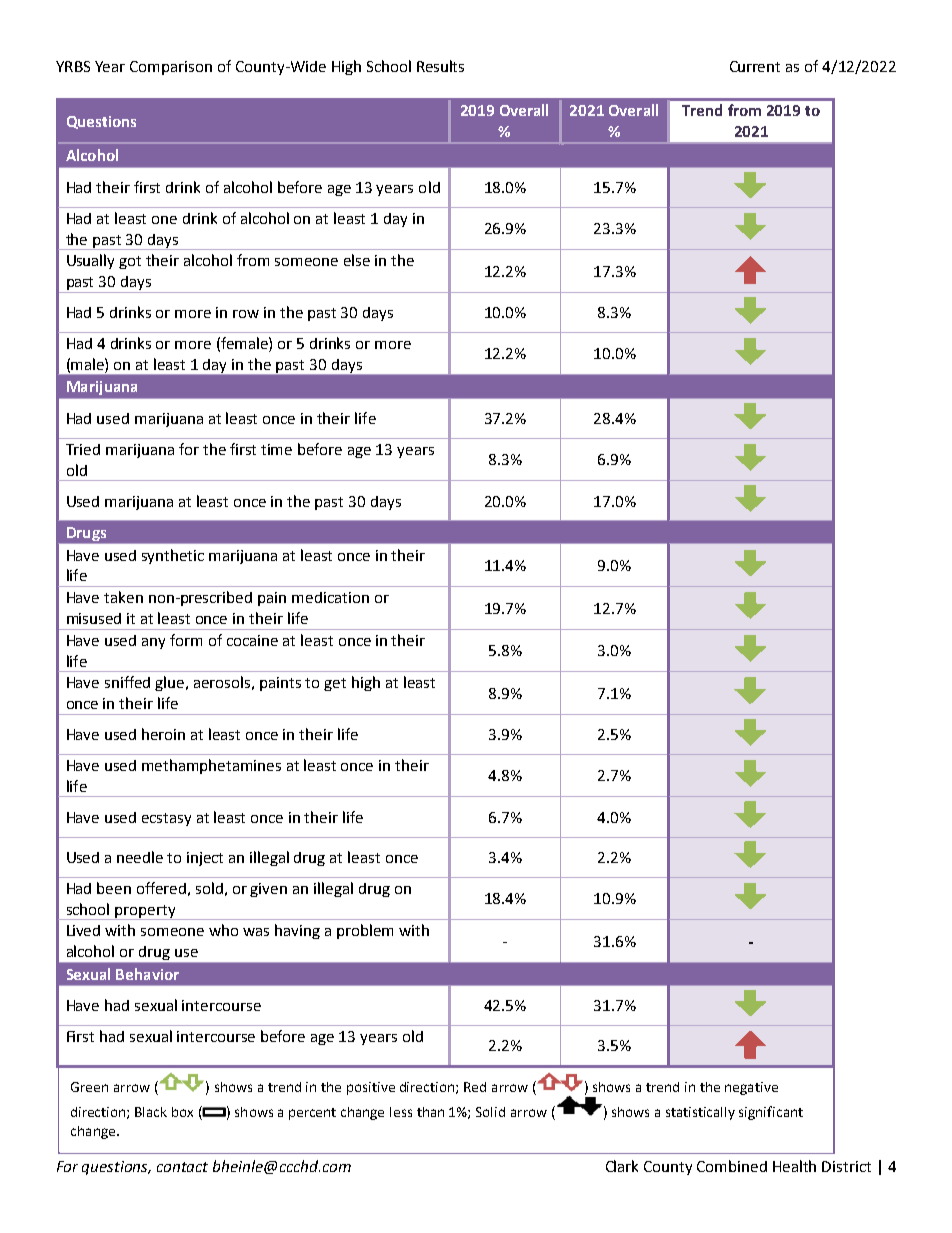 This screenshot has width=952, height=1233. I want to click on Results, so click(440, 66).
